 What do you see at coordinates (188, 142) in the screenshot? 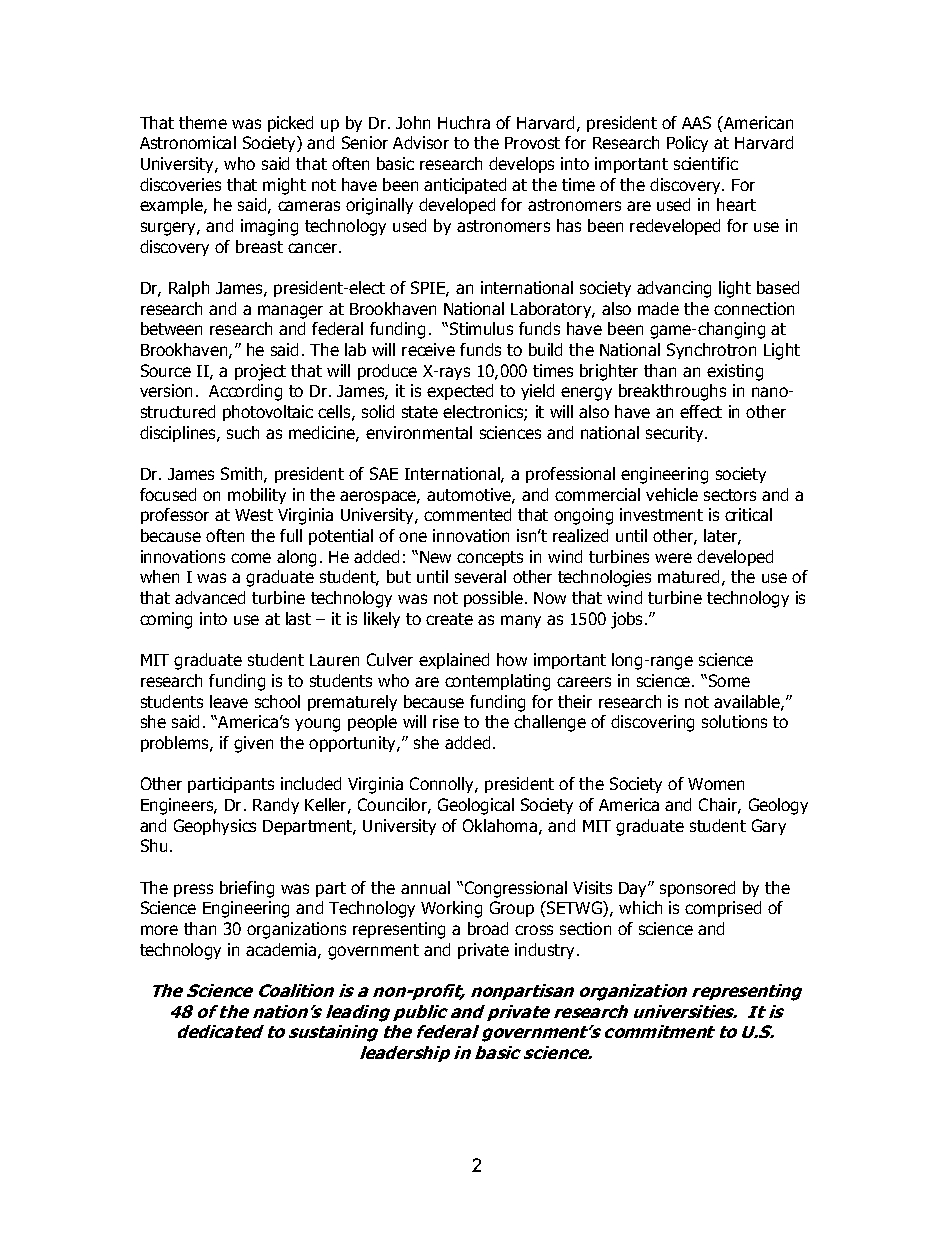
I see `Astronomical` at bounding box center [188, 142].
